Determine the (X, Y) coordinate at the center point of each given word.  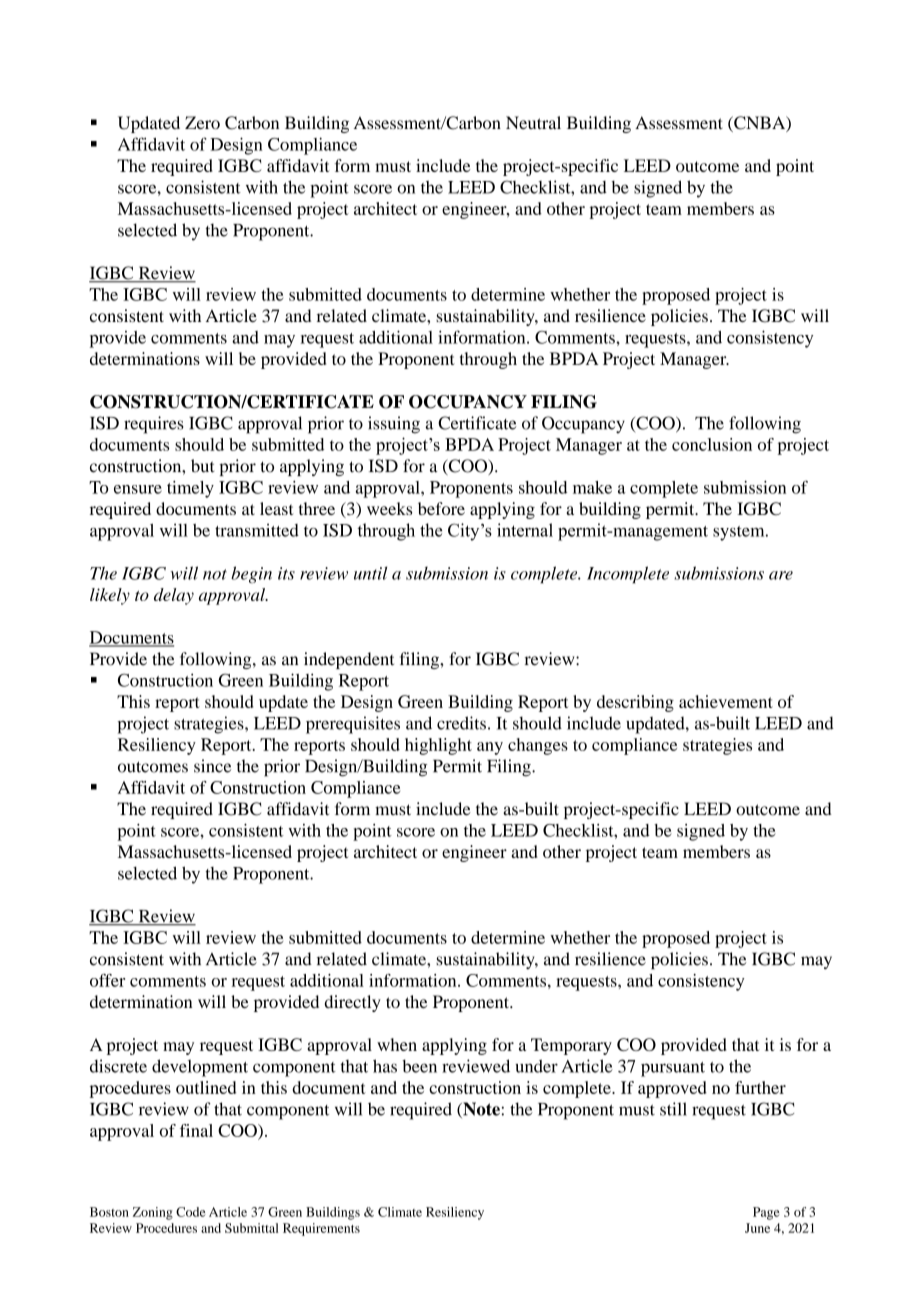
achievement (726, 701)
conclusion (712, 444)
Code (191, 1212)
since (212, 766)
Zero (202, 122)
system (740, 533)
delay (174, 596)
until (370, 573)
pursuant (673, 1069)
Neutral (533, 122)
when (397, 1044)
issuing (394, 425)
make (592, 487)
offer (107, 980)
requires (154, 425)
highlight (438, 746)
